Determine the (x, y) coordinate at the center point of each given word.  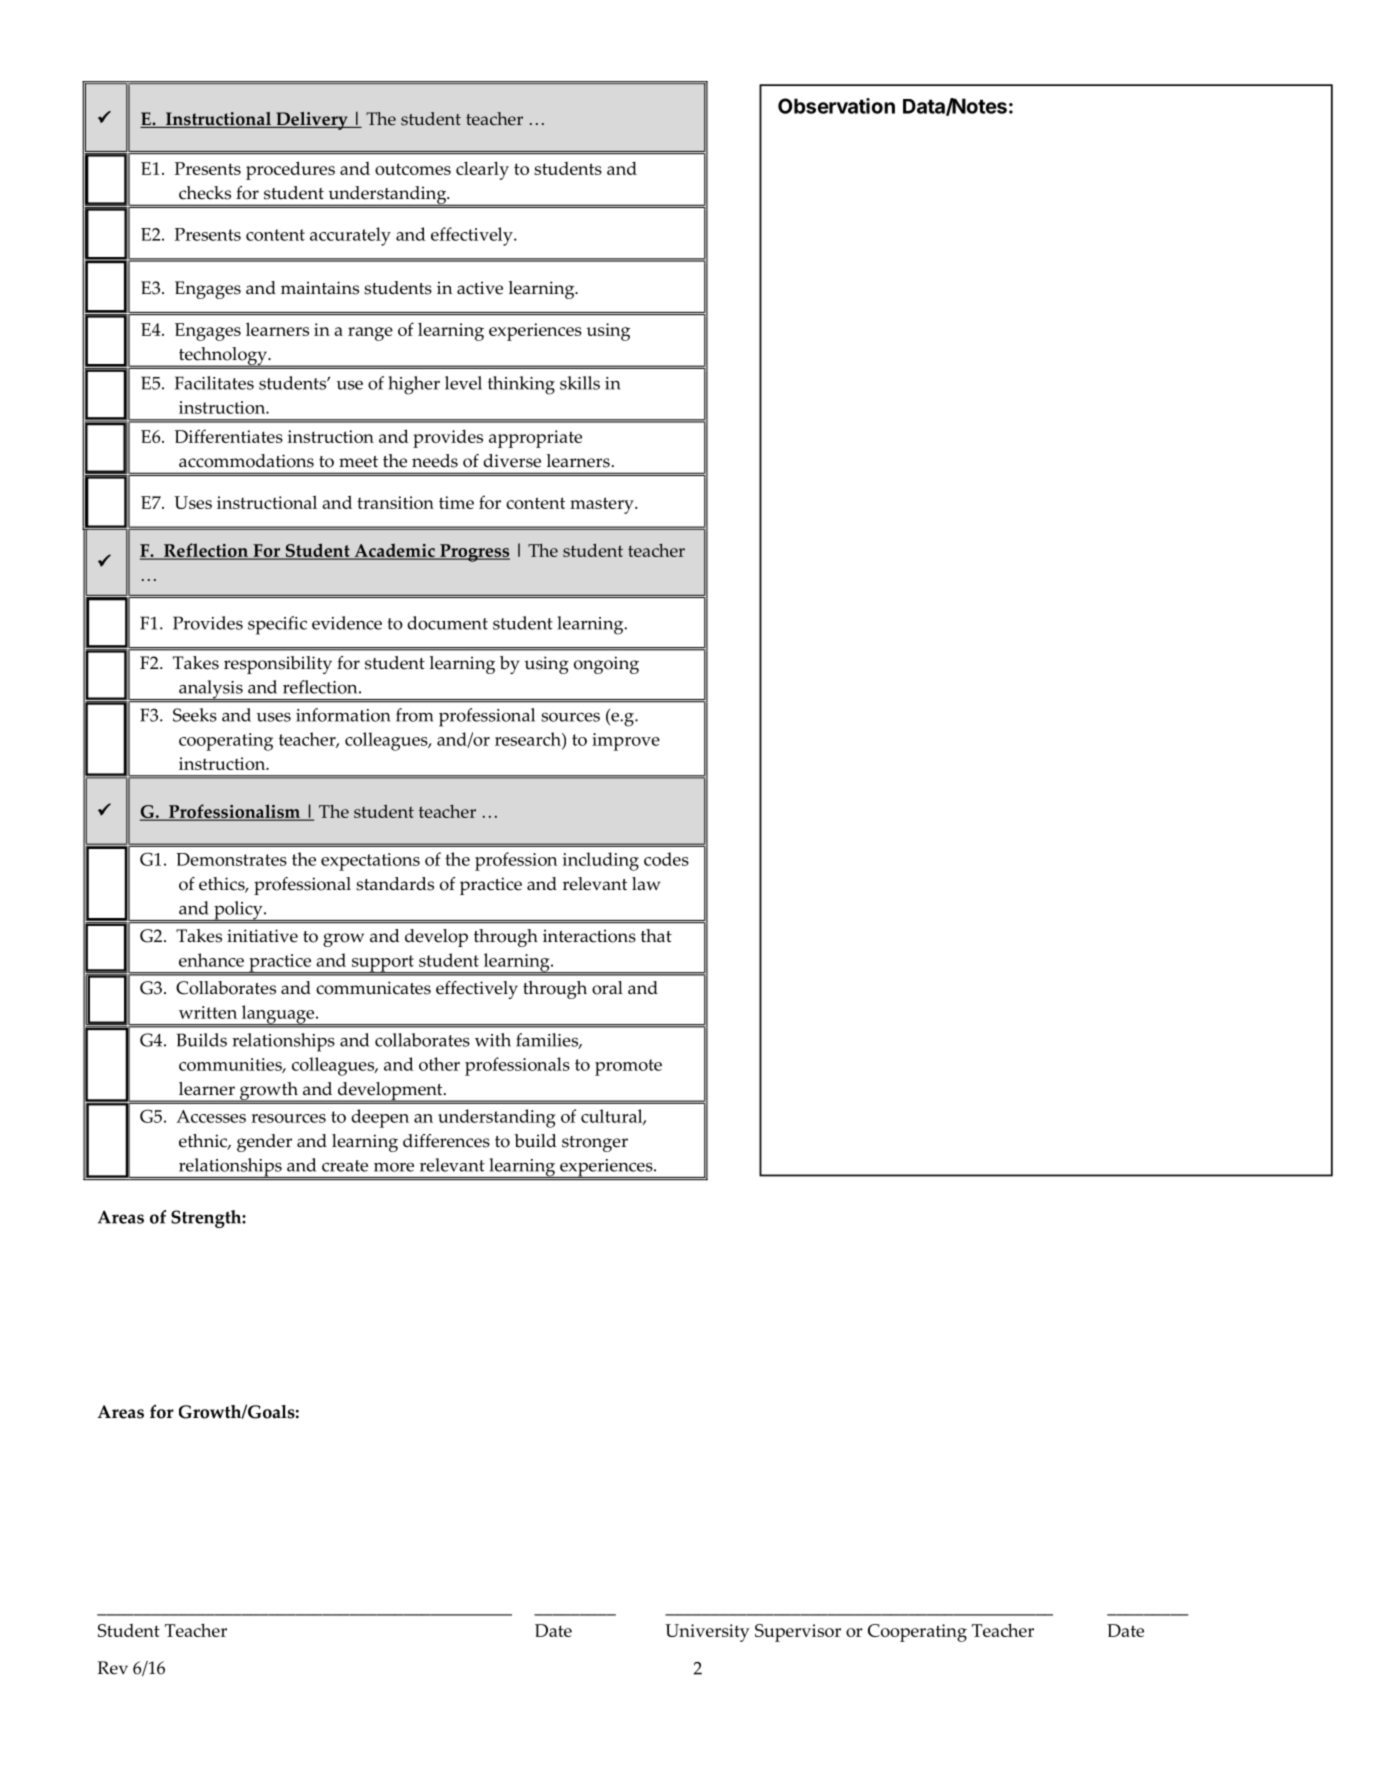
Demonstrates (231, 859)
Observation (836, 106)
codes (666, 859)
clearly (482, 171)
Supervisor (798, 1633)
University (707, 1633)
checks (205, 193)
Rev (113, 1668)
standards (395, 884)
